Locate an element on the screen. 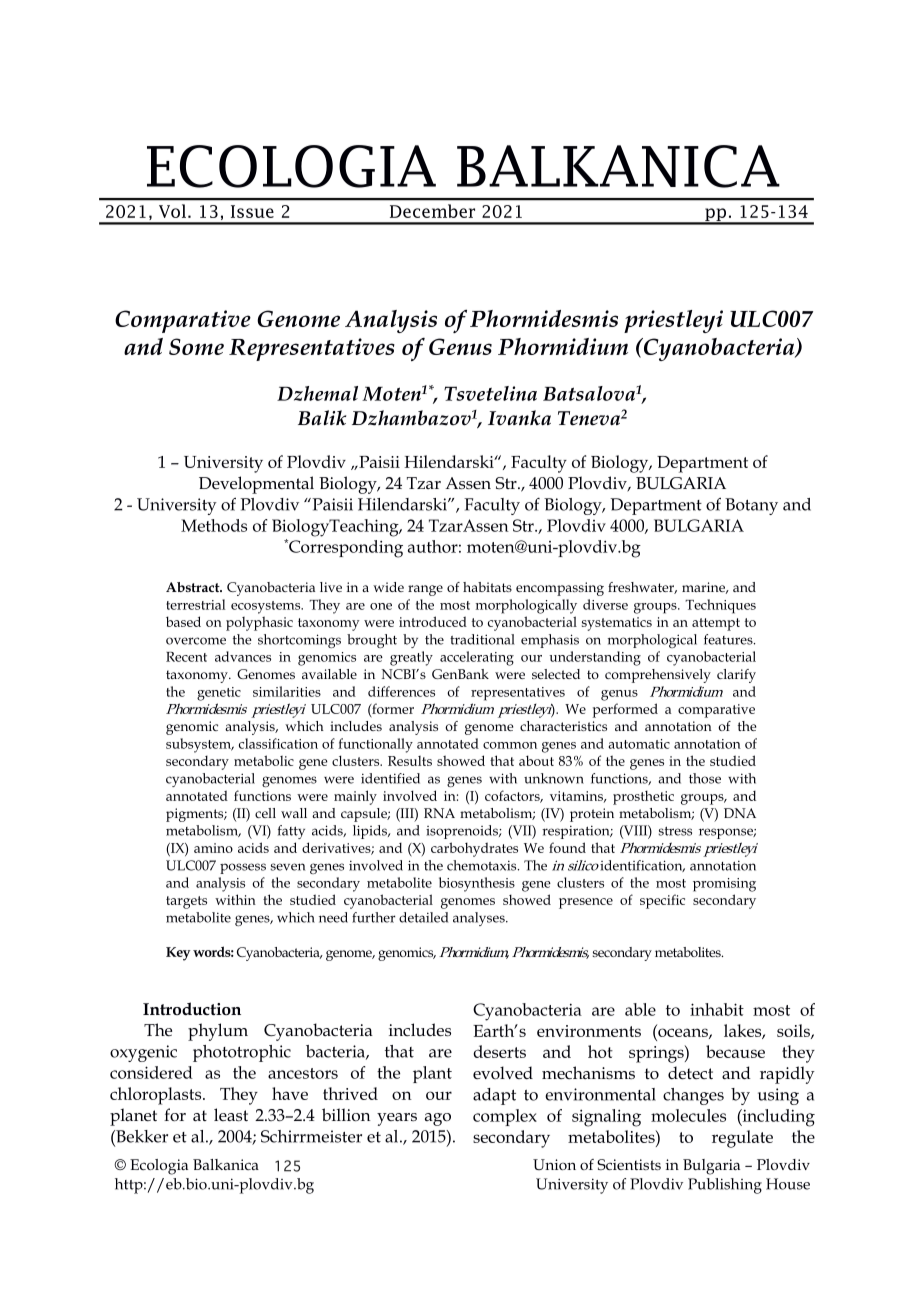 Image resolution: width=924 pixels, height=1308 pixels. December is located at coordinates (432, 211).
